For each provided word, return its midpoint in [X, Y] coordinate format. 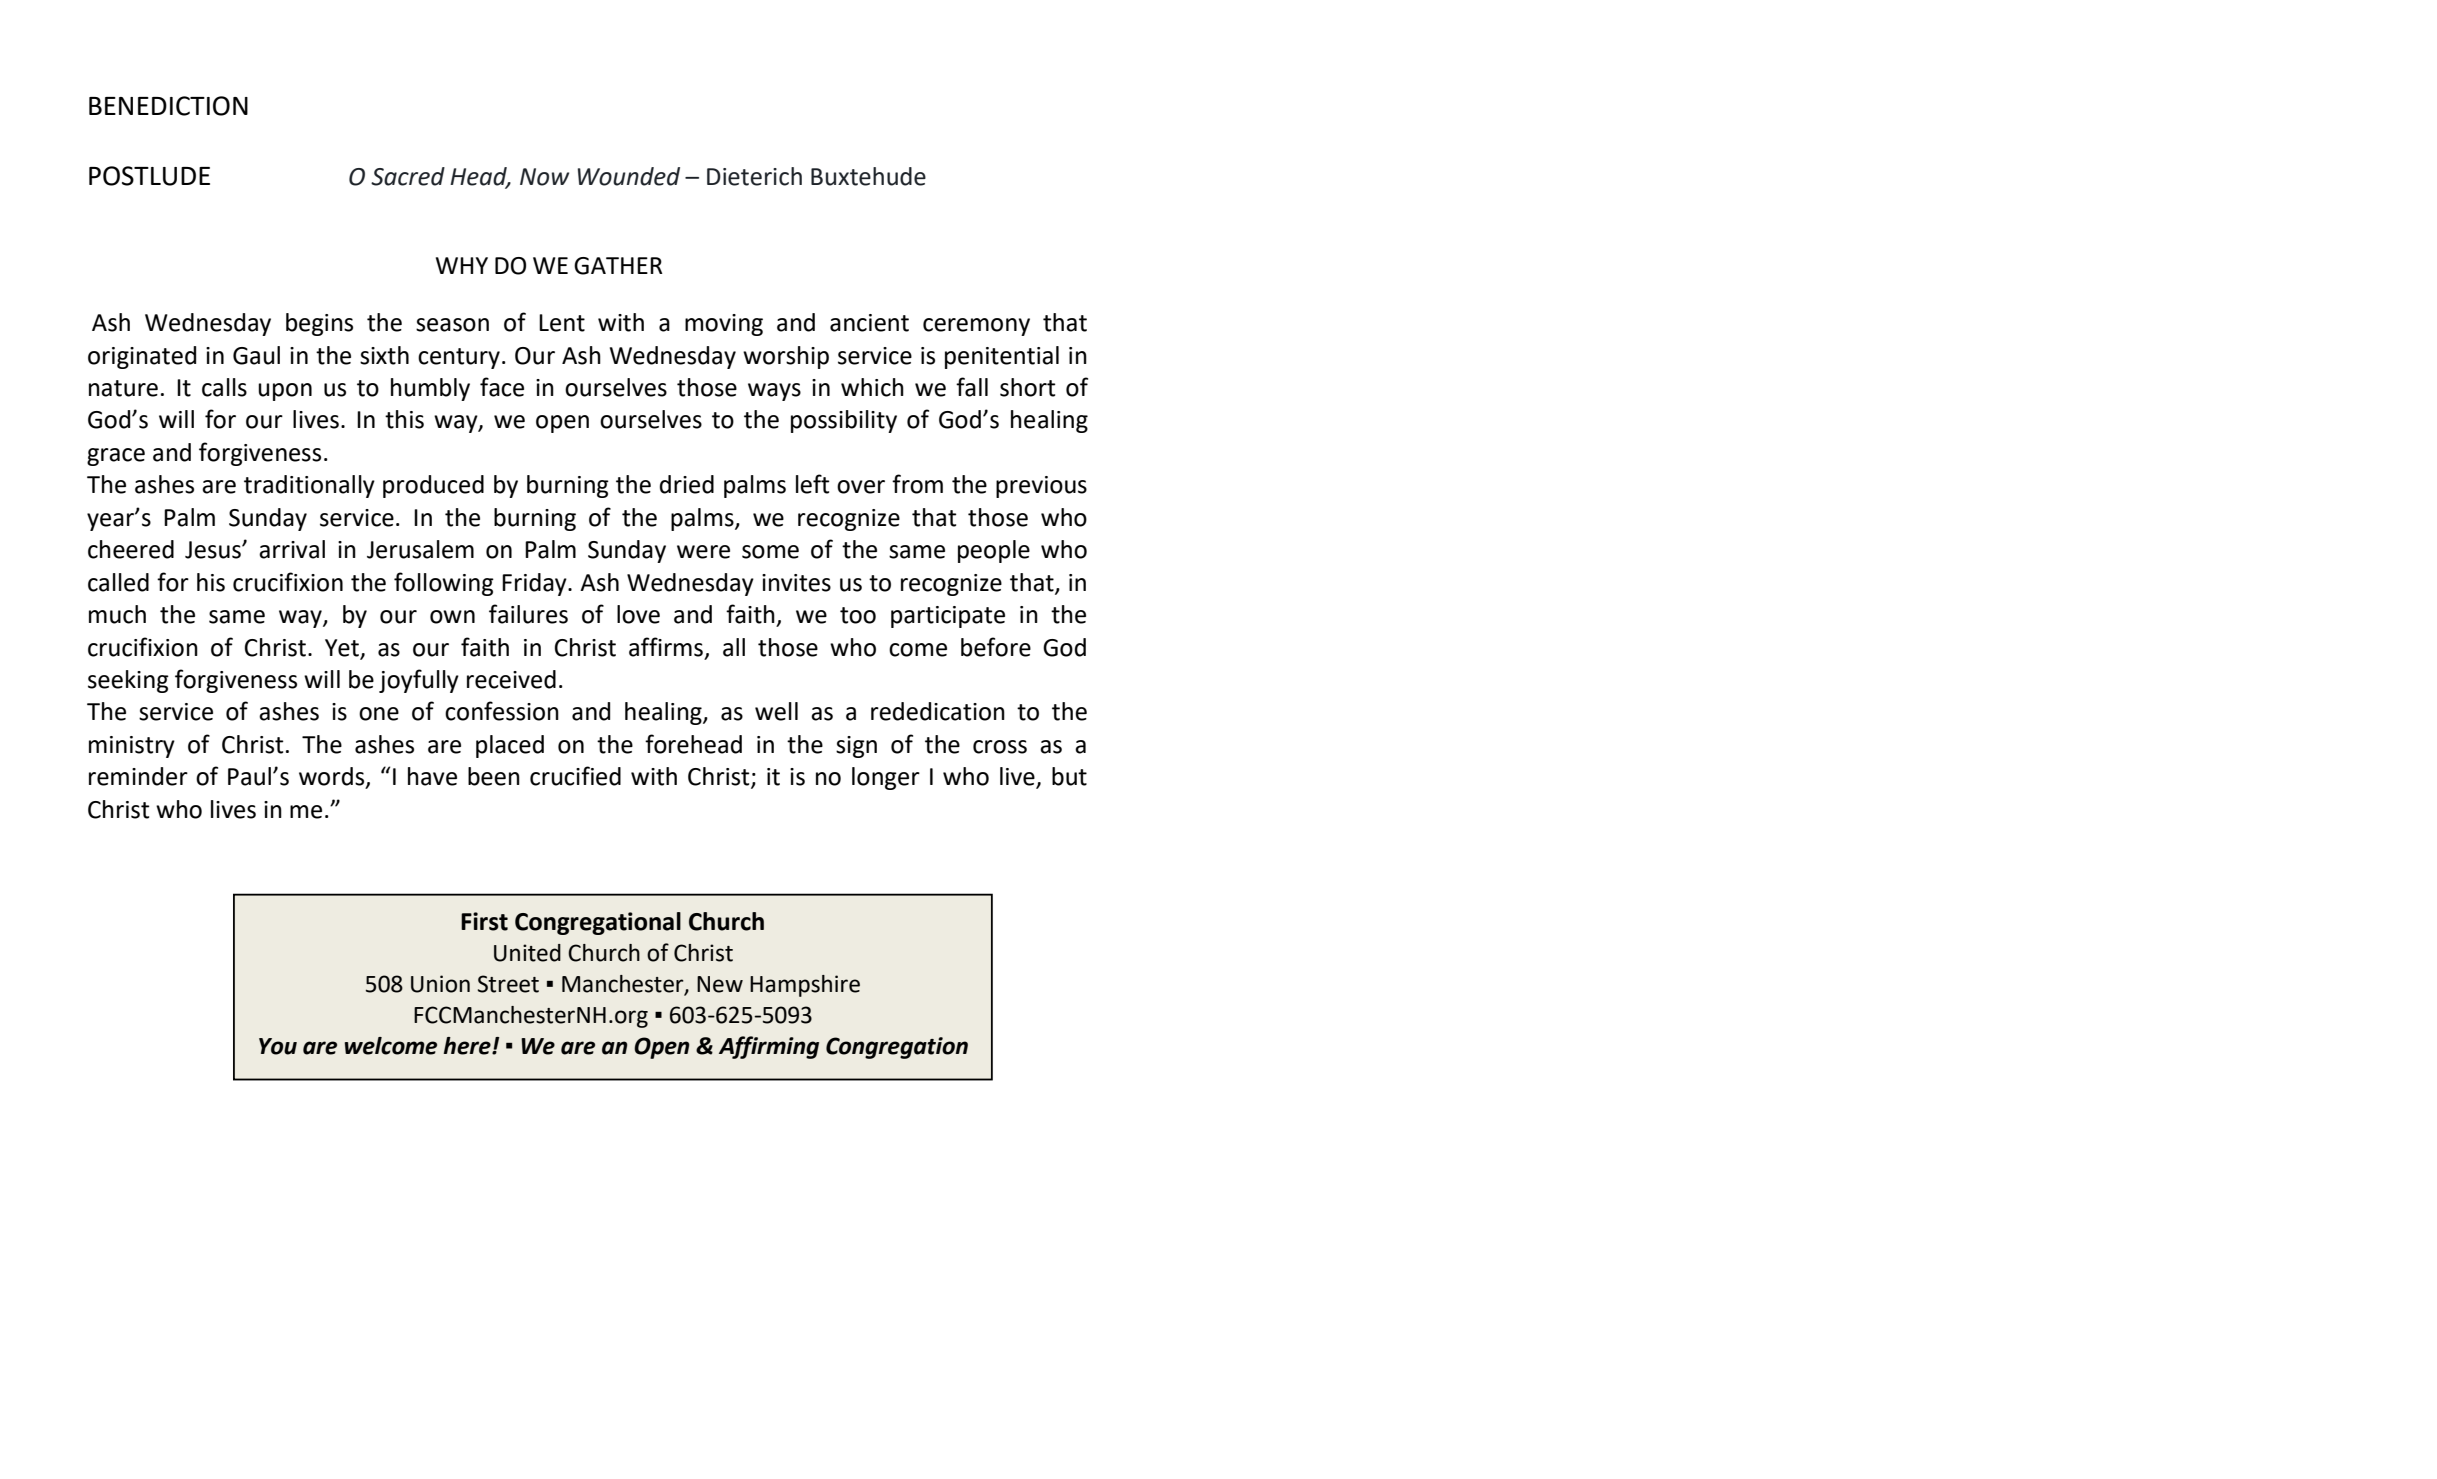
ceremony [976, 327]
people [994, 551]
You [278, 1046]
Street [508, 984]
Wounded [629, 176]
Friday [535, 584]
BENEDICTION [168, 106]
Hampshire [805, 986]
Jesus [214, 550]
